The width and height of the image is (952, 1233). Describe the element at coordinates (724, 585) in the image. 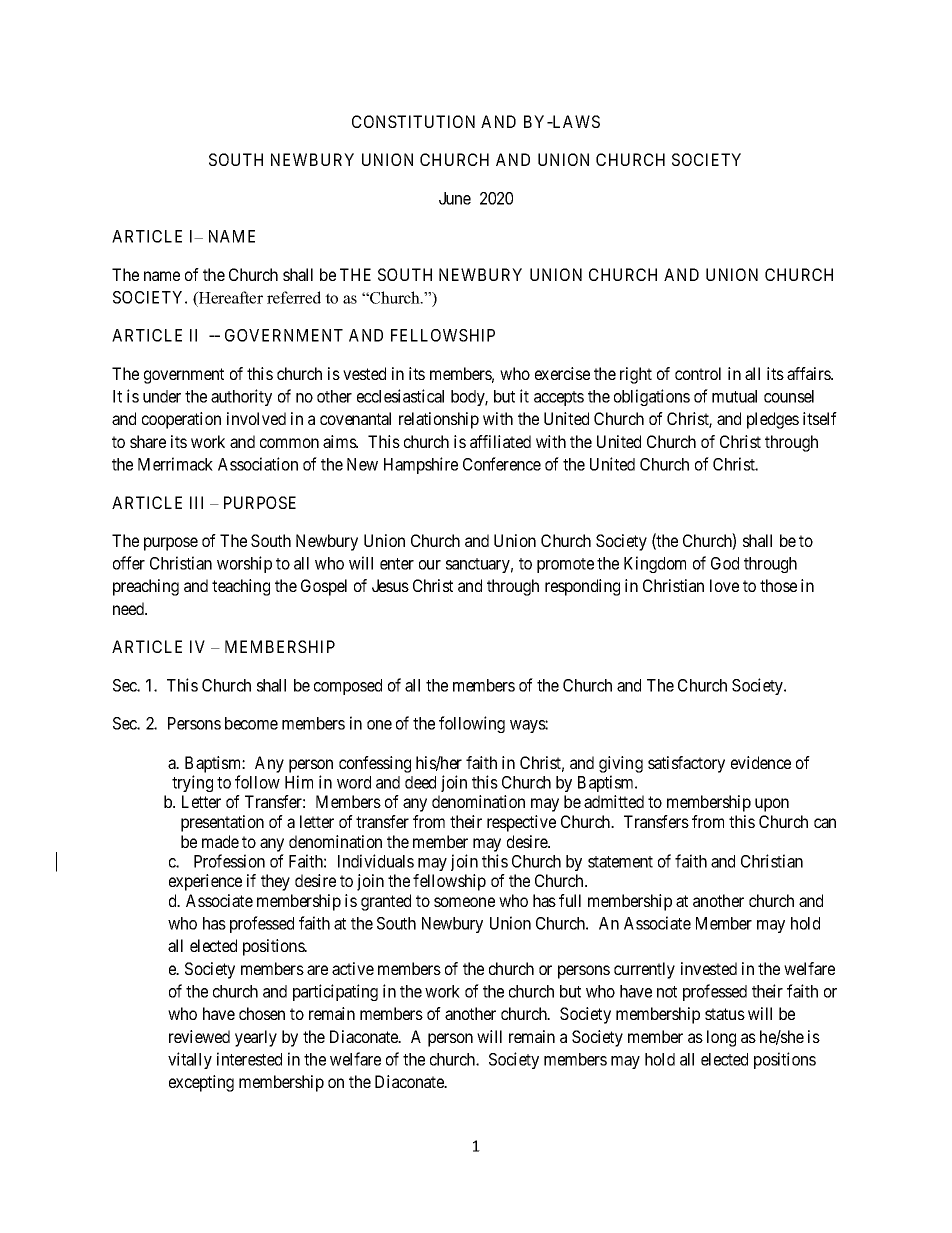

I see `love` at that location.
